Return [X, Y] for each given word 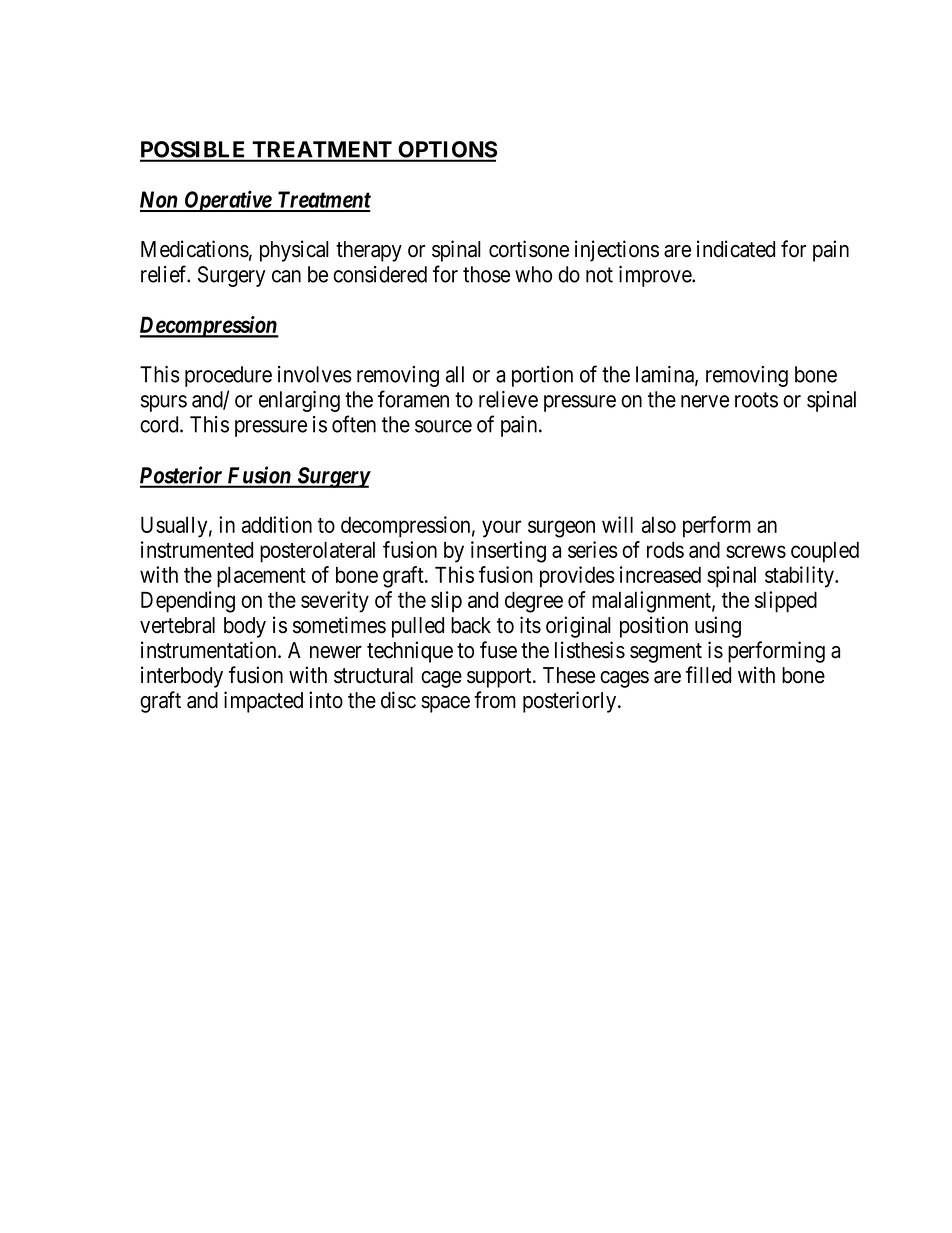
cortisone [529, 249]
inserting [508, 552]
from [495, 700]
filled [708, 675]
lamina [666, 375]
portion [542, 376]
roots [756, 400]
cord [160, 424]
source [443, 426]
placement [261, 577]
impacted [263, 702]
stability [800, 577]
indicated [736, 249]
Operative [227, 201]
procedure [228, 376]
